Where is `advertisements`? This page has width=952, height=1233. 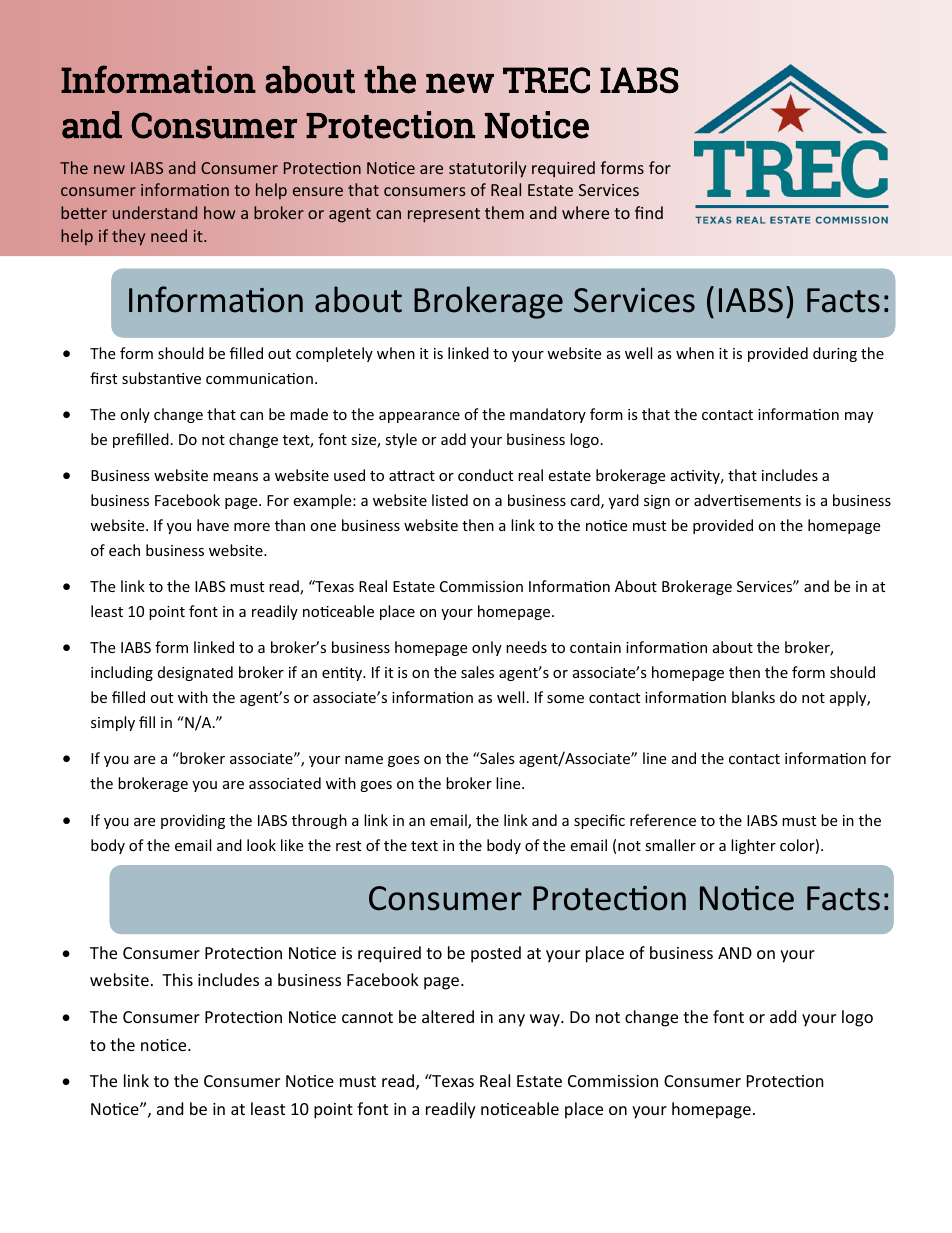 advertisements is located at coordinates (747, 500).
